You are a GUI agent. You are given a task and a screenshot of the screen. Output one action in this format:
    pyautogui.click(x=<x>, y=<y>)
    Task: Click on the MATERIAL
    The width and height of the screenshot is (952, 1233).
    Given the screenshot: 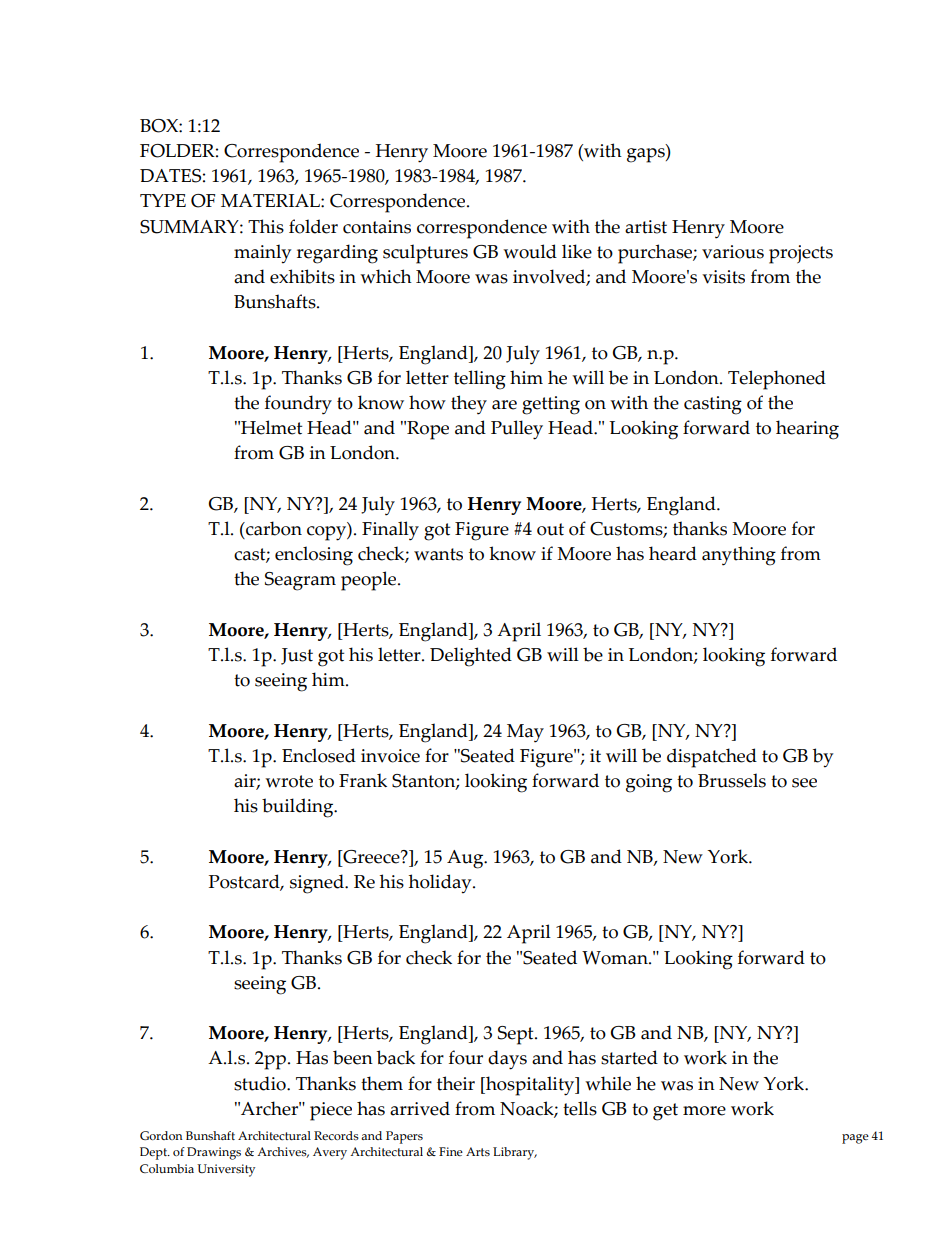 What is the action you would take?
    pyautogui.click(x=271, y=200)
